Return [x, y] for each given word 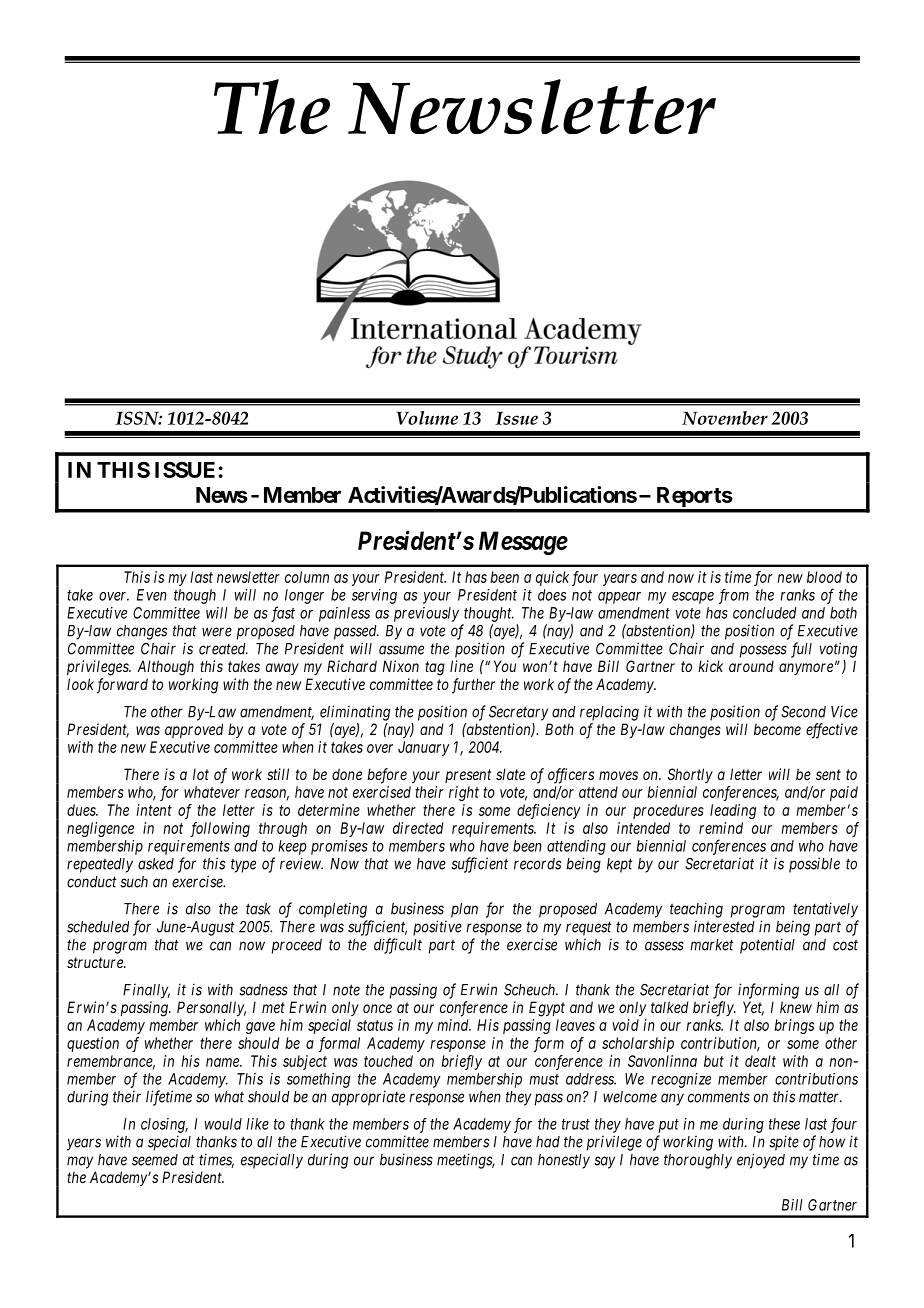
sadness [263, 990]
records [537, 864]
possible [814, 865]
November [725, 418]
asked [156, 864]
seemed [155, 1160]
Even [152, 595]
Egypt [547, 1009]
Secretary [518, 713]
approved [194, 730]
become [777, 729]
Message [523, 543]
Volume [427, 418]
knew [796, 1007]
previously [426, 614]
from [734, 596]
